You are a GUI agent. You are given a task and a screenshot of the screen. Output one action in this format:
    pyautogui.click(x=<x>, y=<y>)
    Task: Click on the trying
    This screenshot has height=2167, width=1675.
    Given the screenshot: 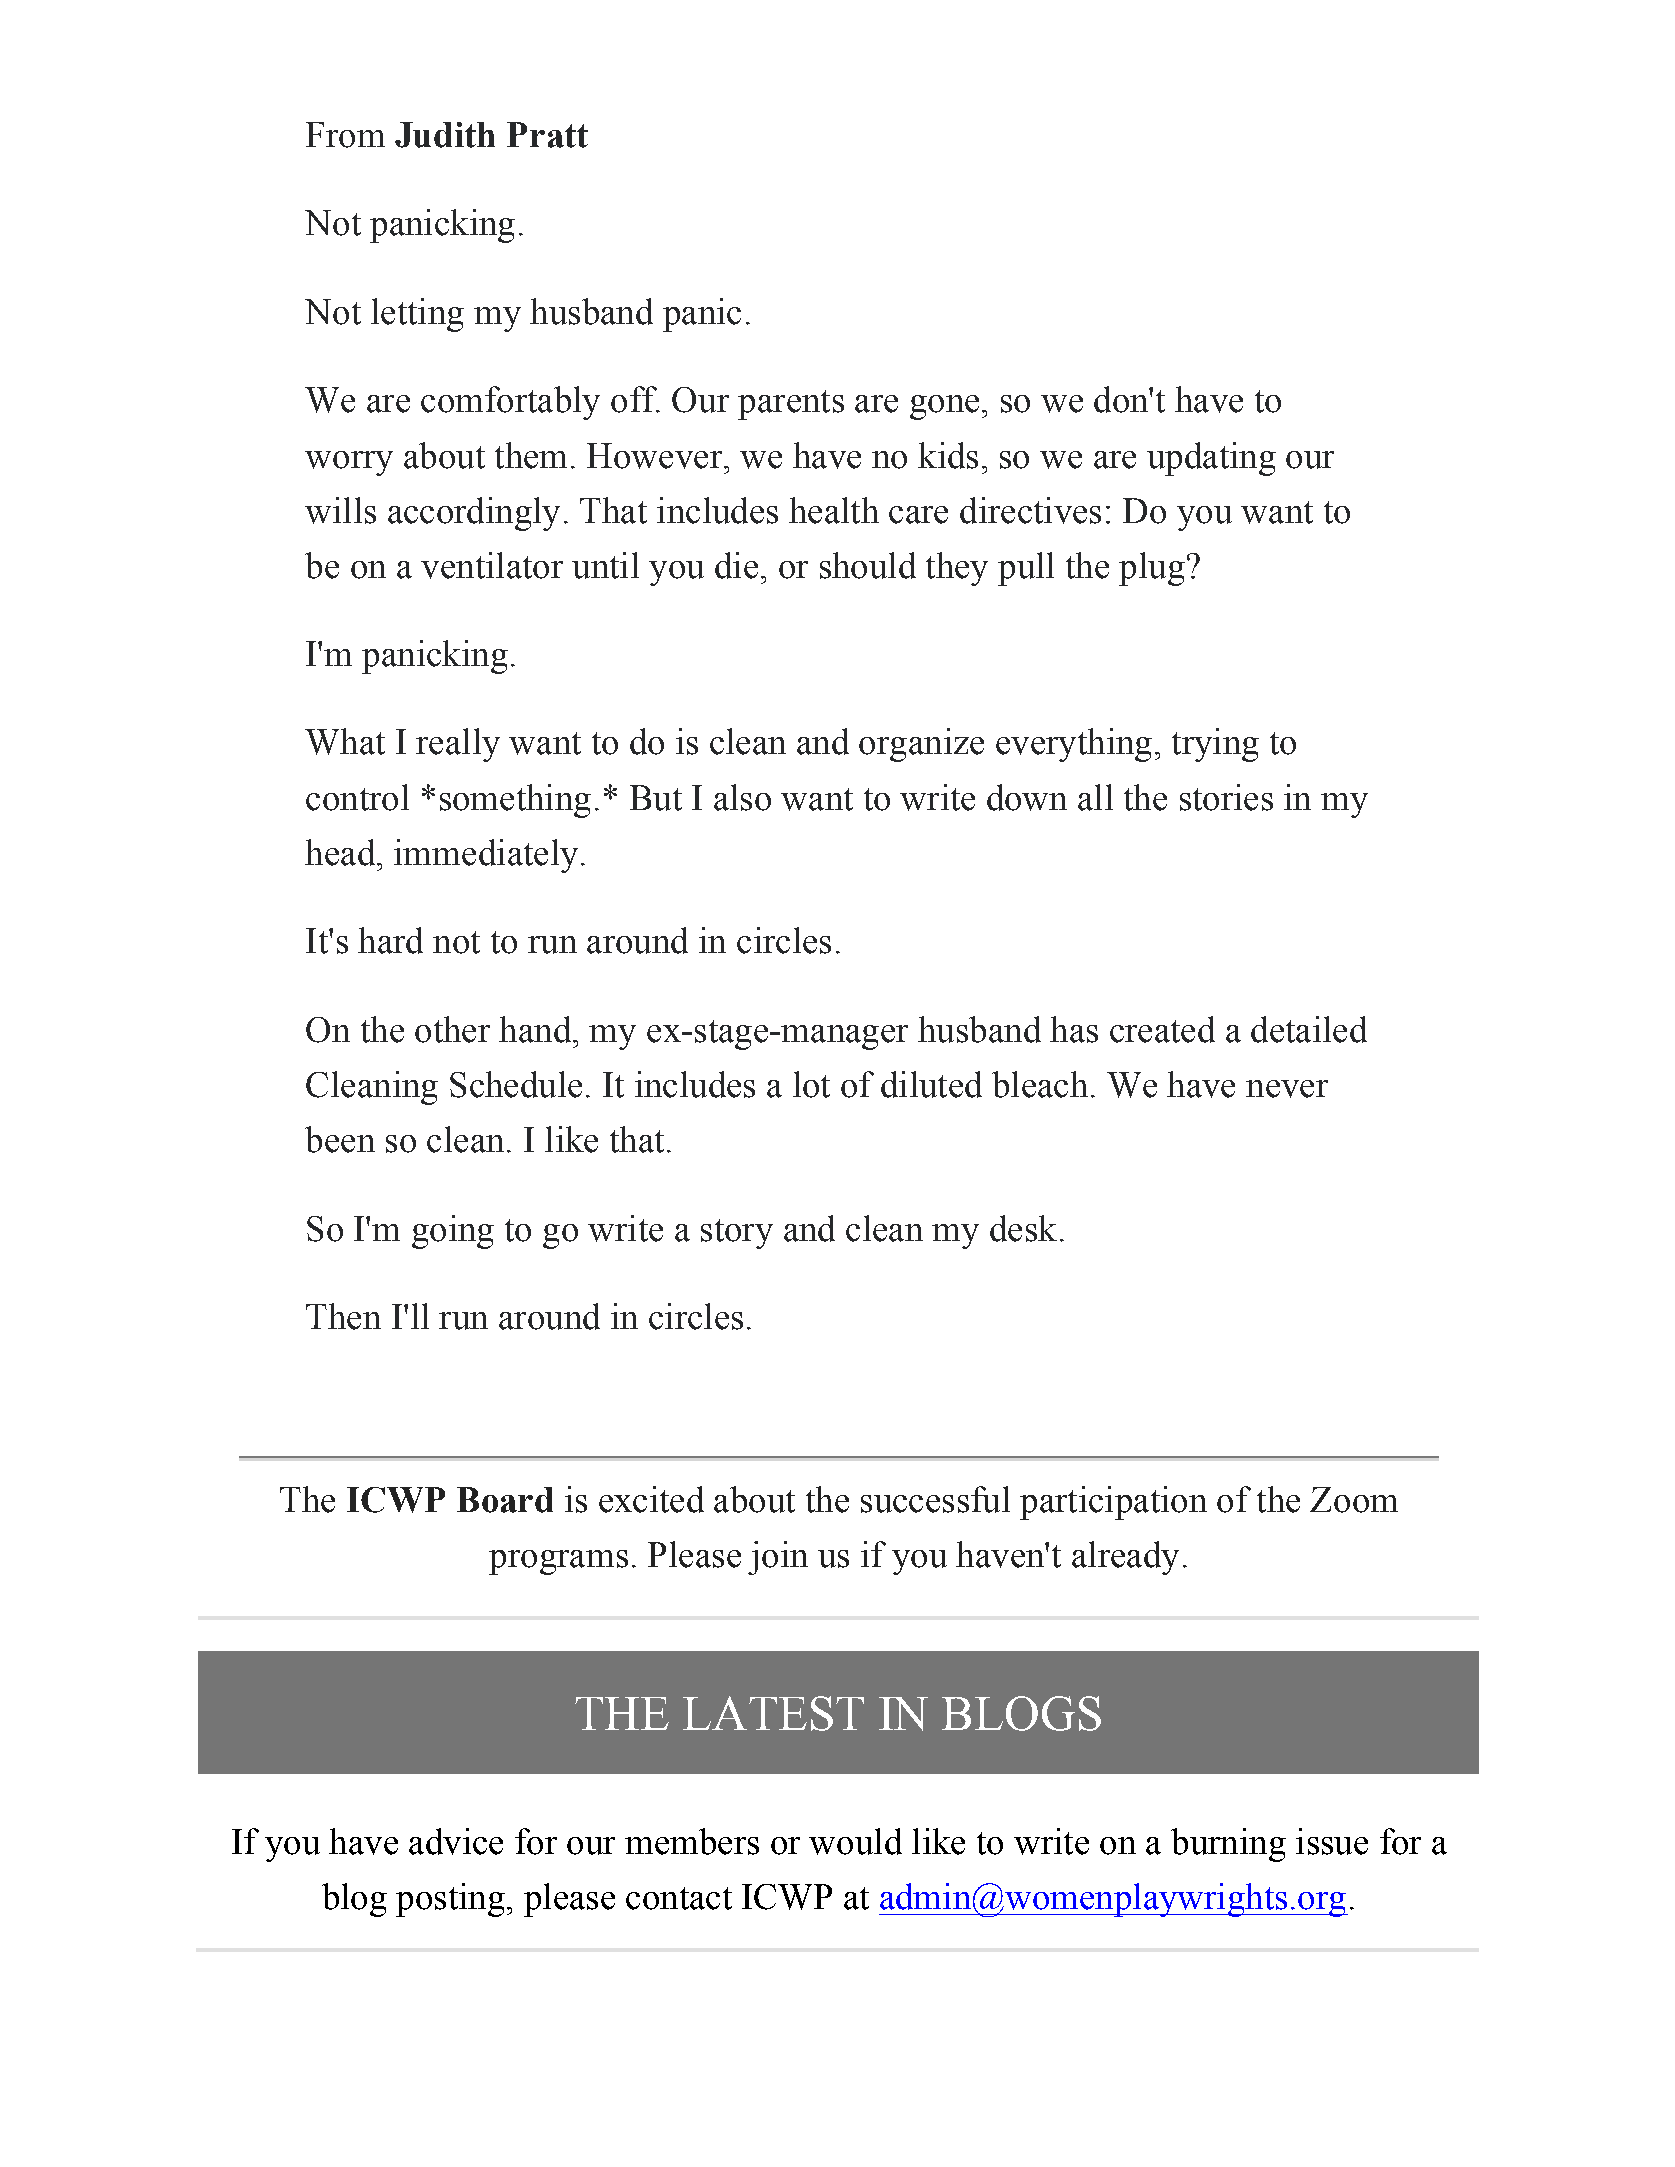 What is the action you would take?
    pyautogui.click(x=1215, y=745)
